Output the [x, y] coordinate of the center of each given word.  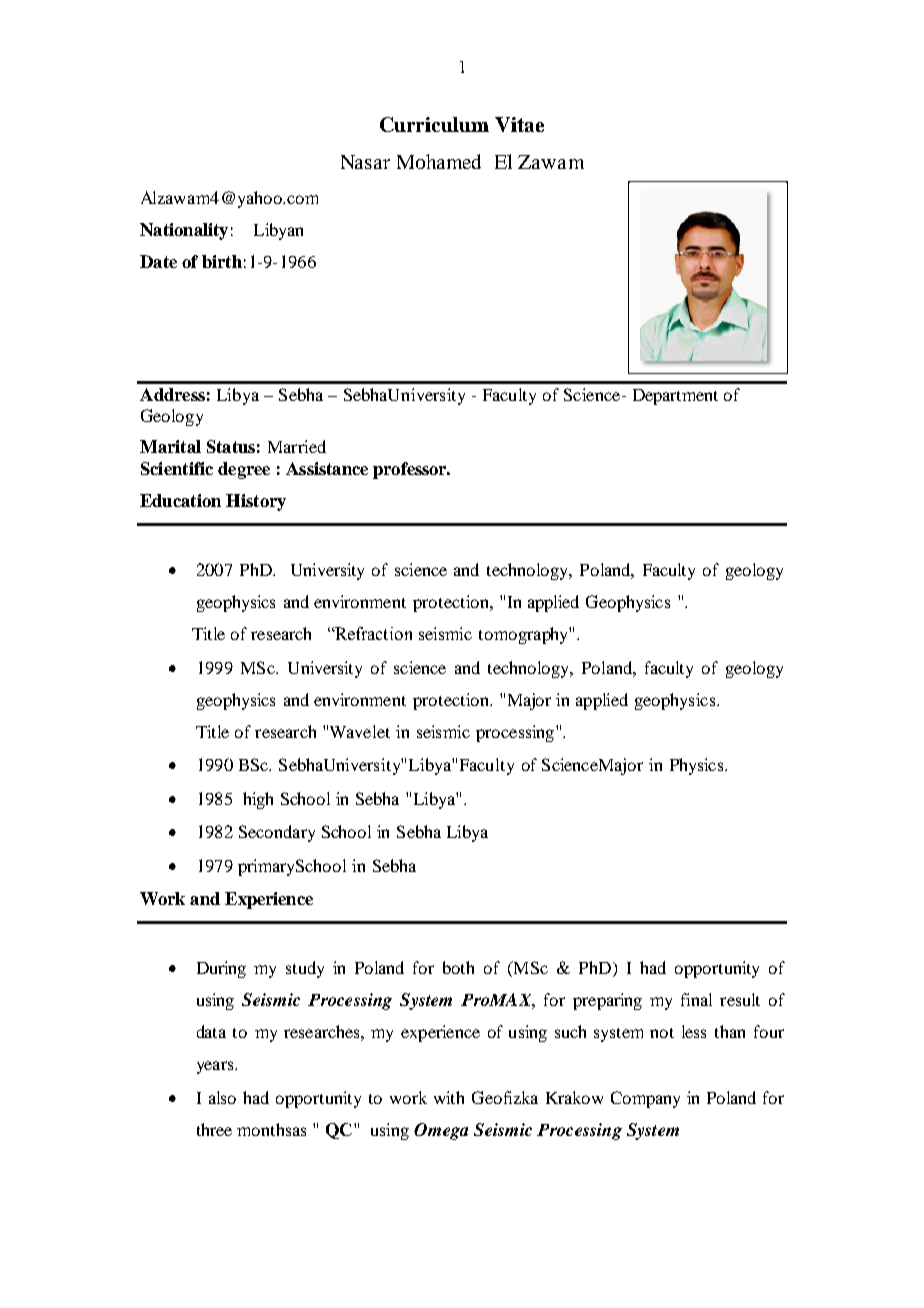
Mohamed [439, 161]
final [696, 999]
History [256, 502]
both [458, 967]
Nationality [184, 231]
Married [297, 446]
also [222, 1097]
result [740, 999]
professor [411, 470]
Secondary [277, 833]
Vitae [519, 124]
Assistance [327, 468]
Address [172, 394]
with [449, 1097]
